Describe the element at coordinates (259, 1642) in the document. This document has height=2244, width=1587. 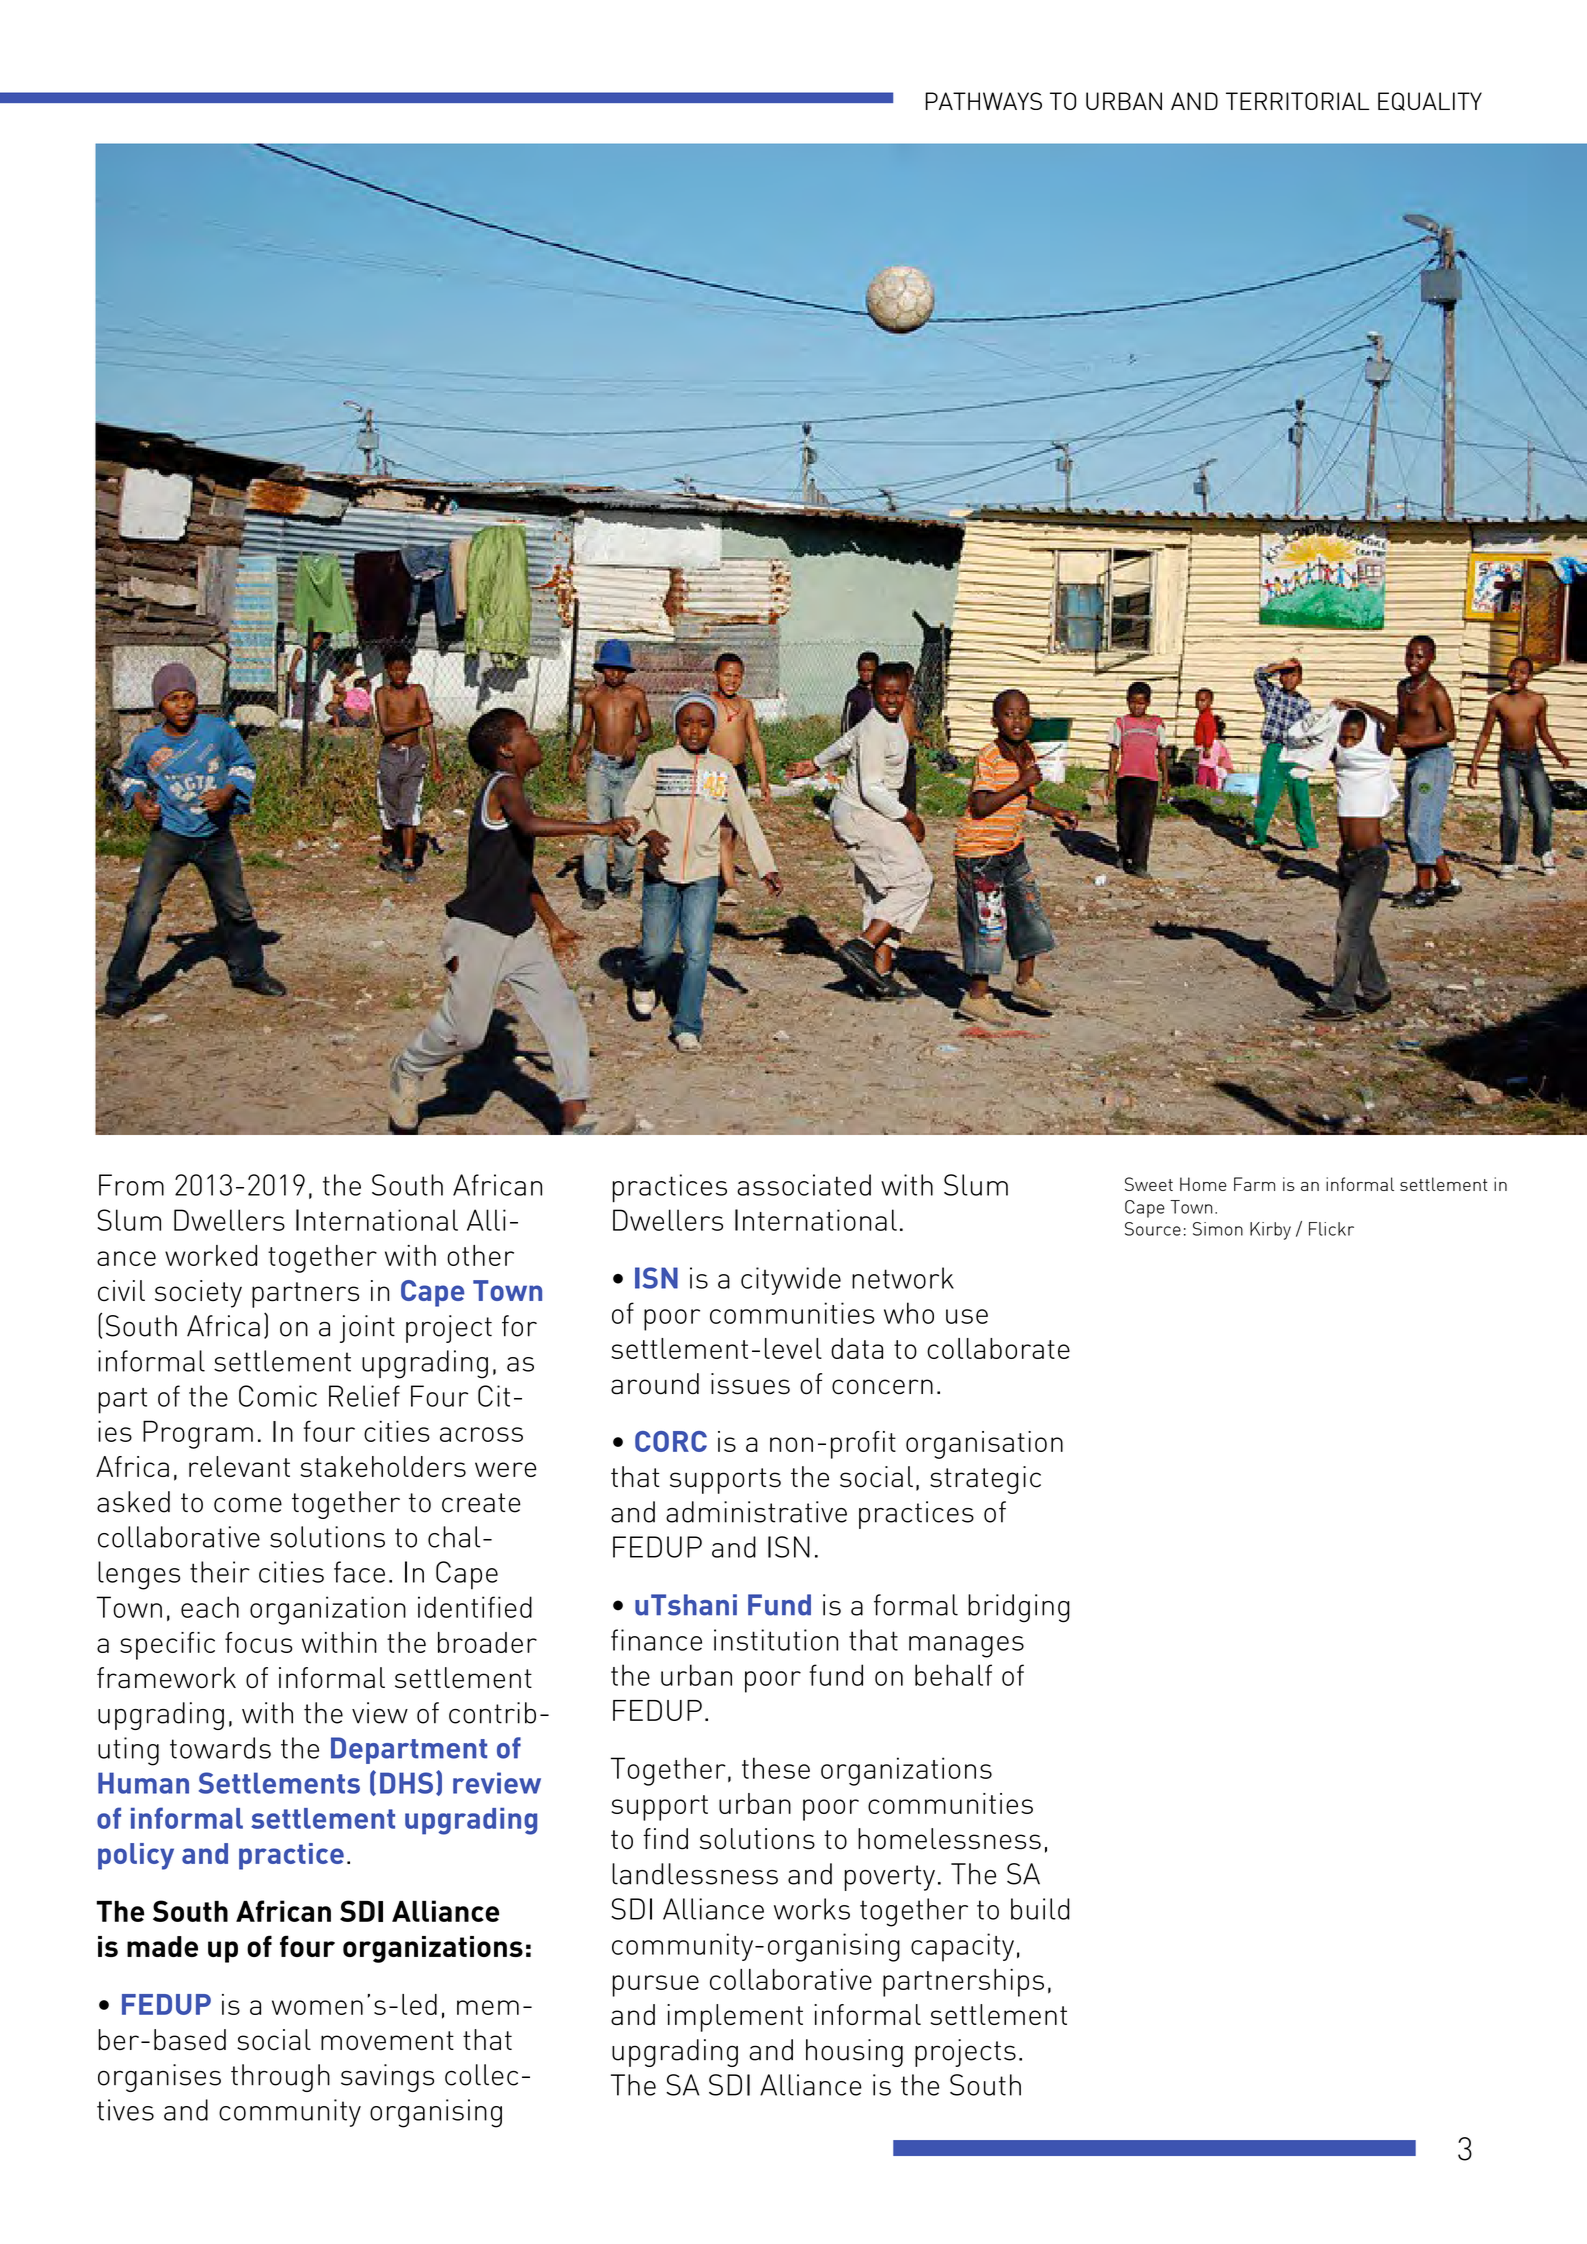
I see `focus` at that location.
